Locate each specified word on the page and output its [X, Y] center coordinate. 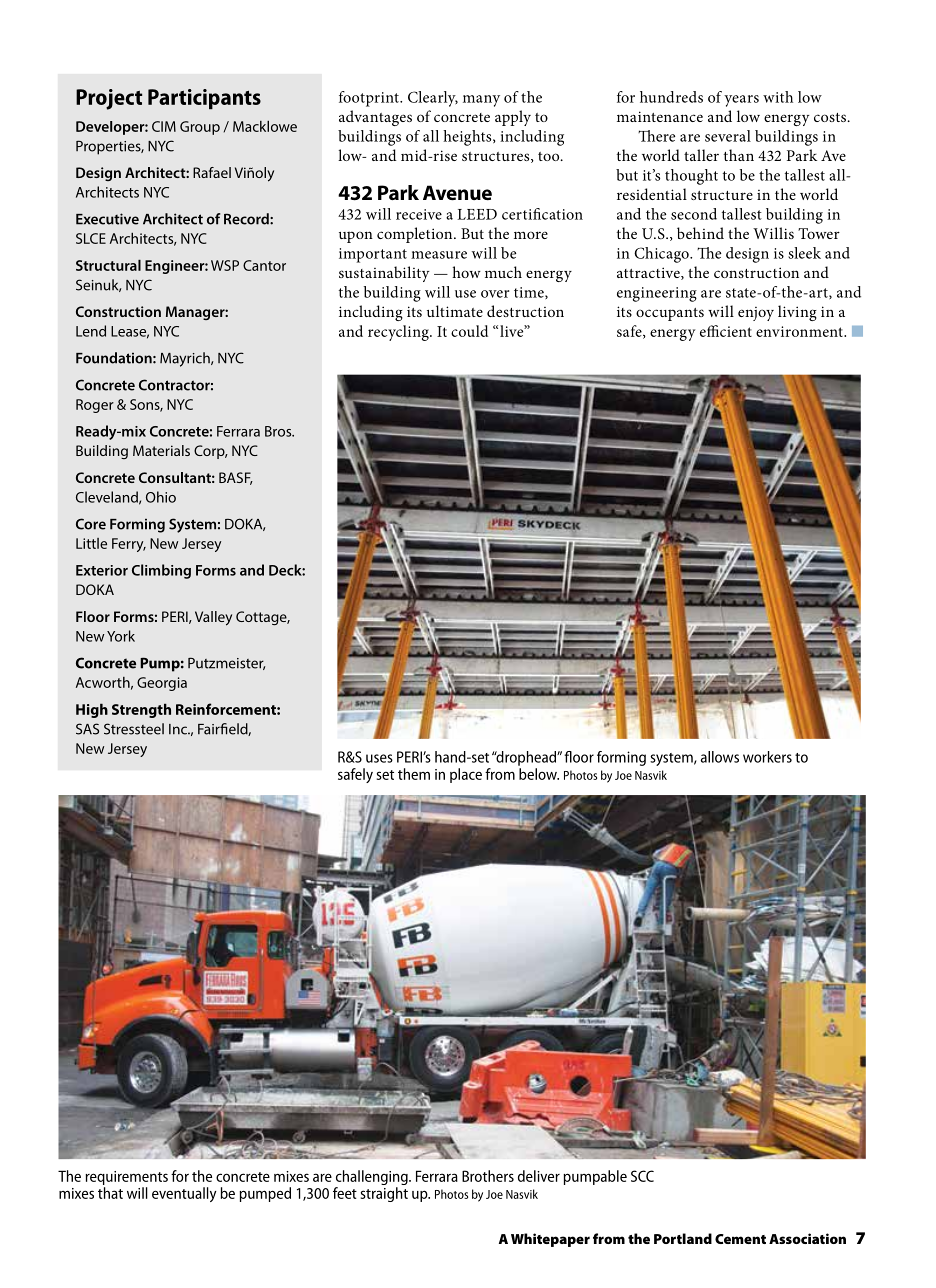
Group [200, 128]
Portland [683, 1238]
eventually [184, 1194]
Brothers [488, 1176]
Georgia [162, 684]
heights [468, 138]
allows [720, 757]
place [466, 775]
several [728, 136]
